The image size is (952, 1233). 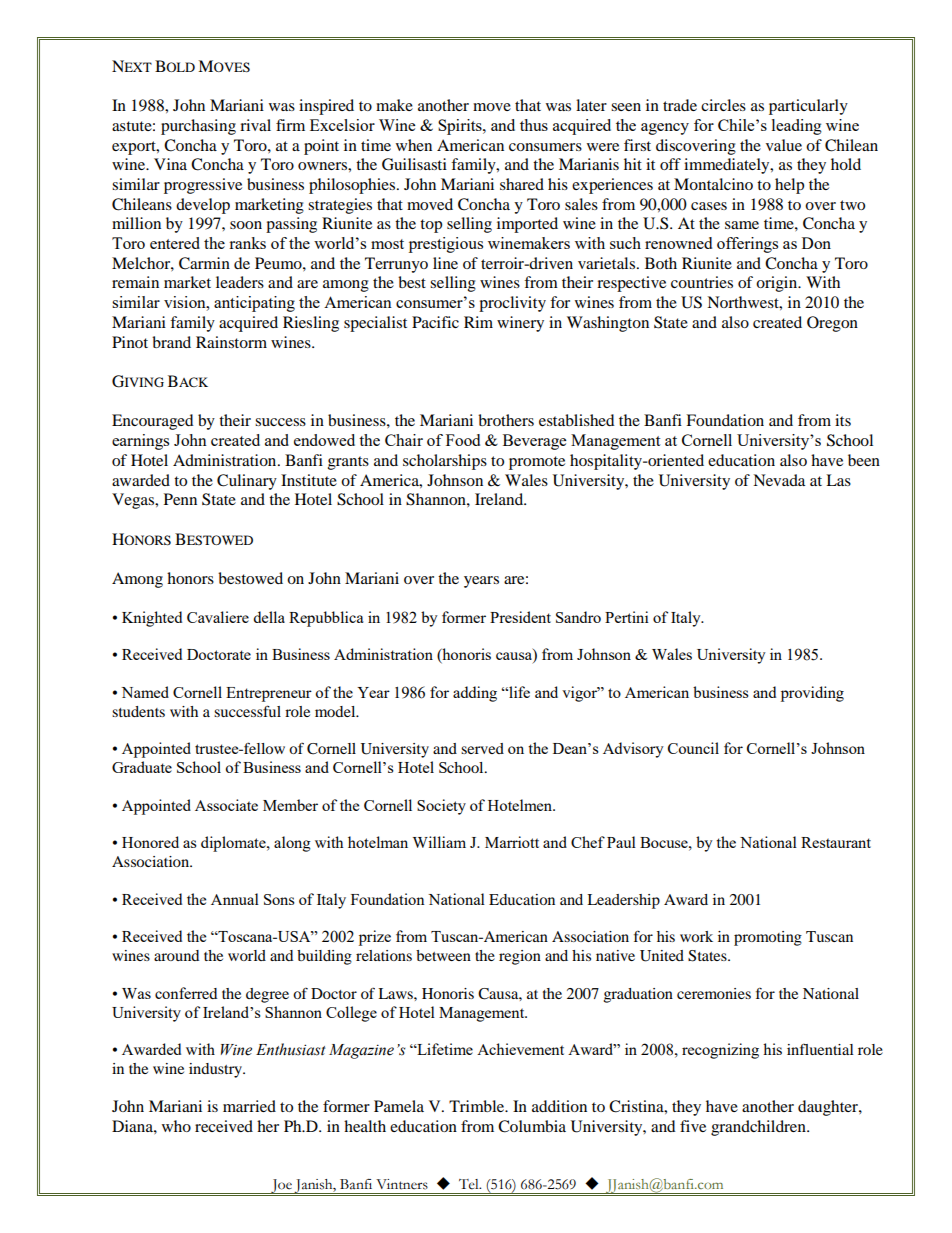 I want to click on purchasing, so click(x=198, y=127).
